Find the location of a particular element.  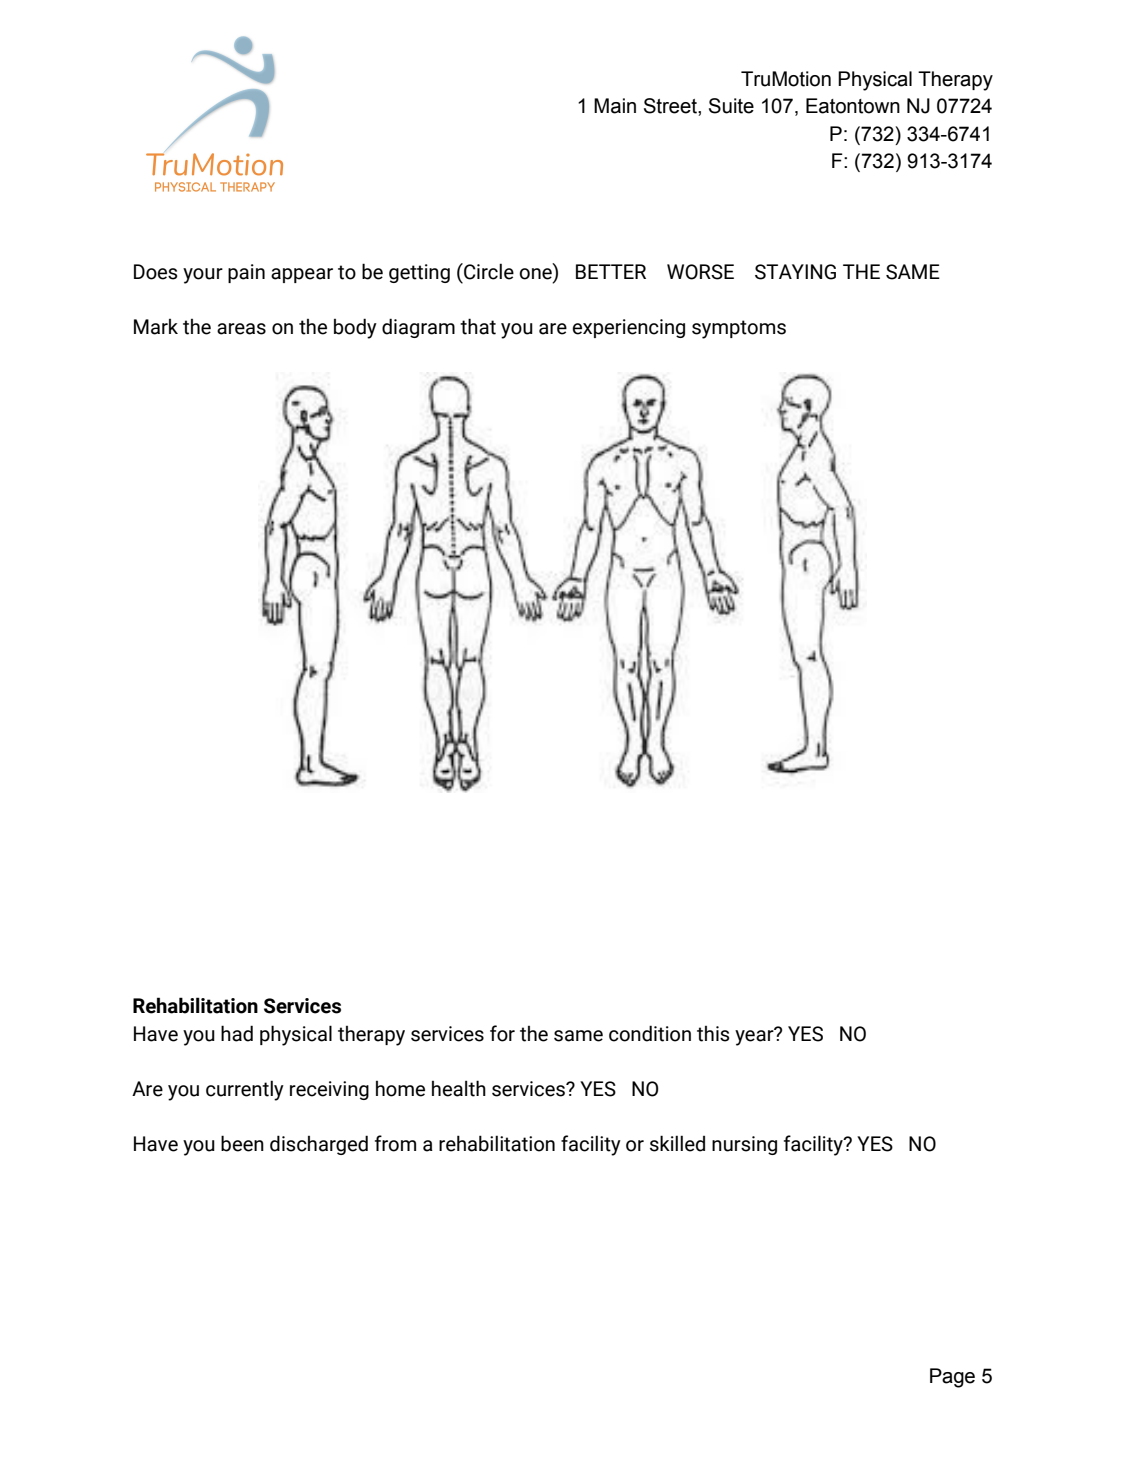

year is located at coordinates (755, 1037).
